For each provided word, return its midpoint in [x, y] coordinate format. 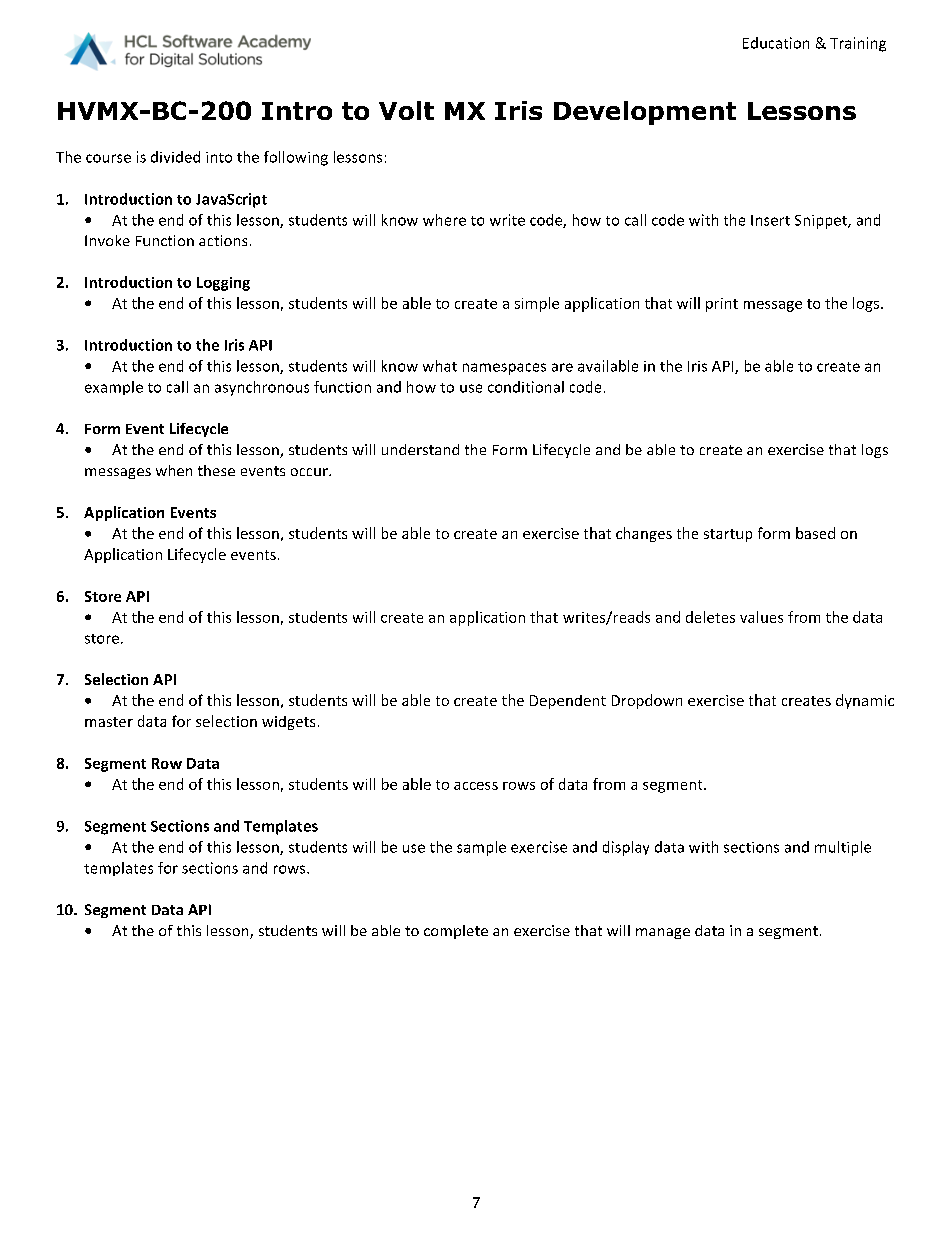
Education [776, 43]
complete [456, 932]
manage [663, 933]
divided [175, 157]
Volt [406, 110]
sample [481, 848]
